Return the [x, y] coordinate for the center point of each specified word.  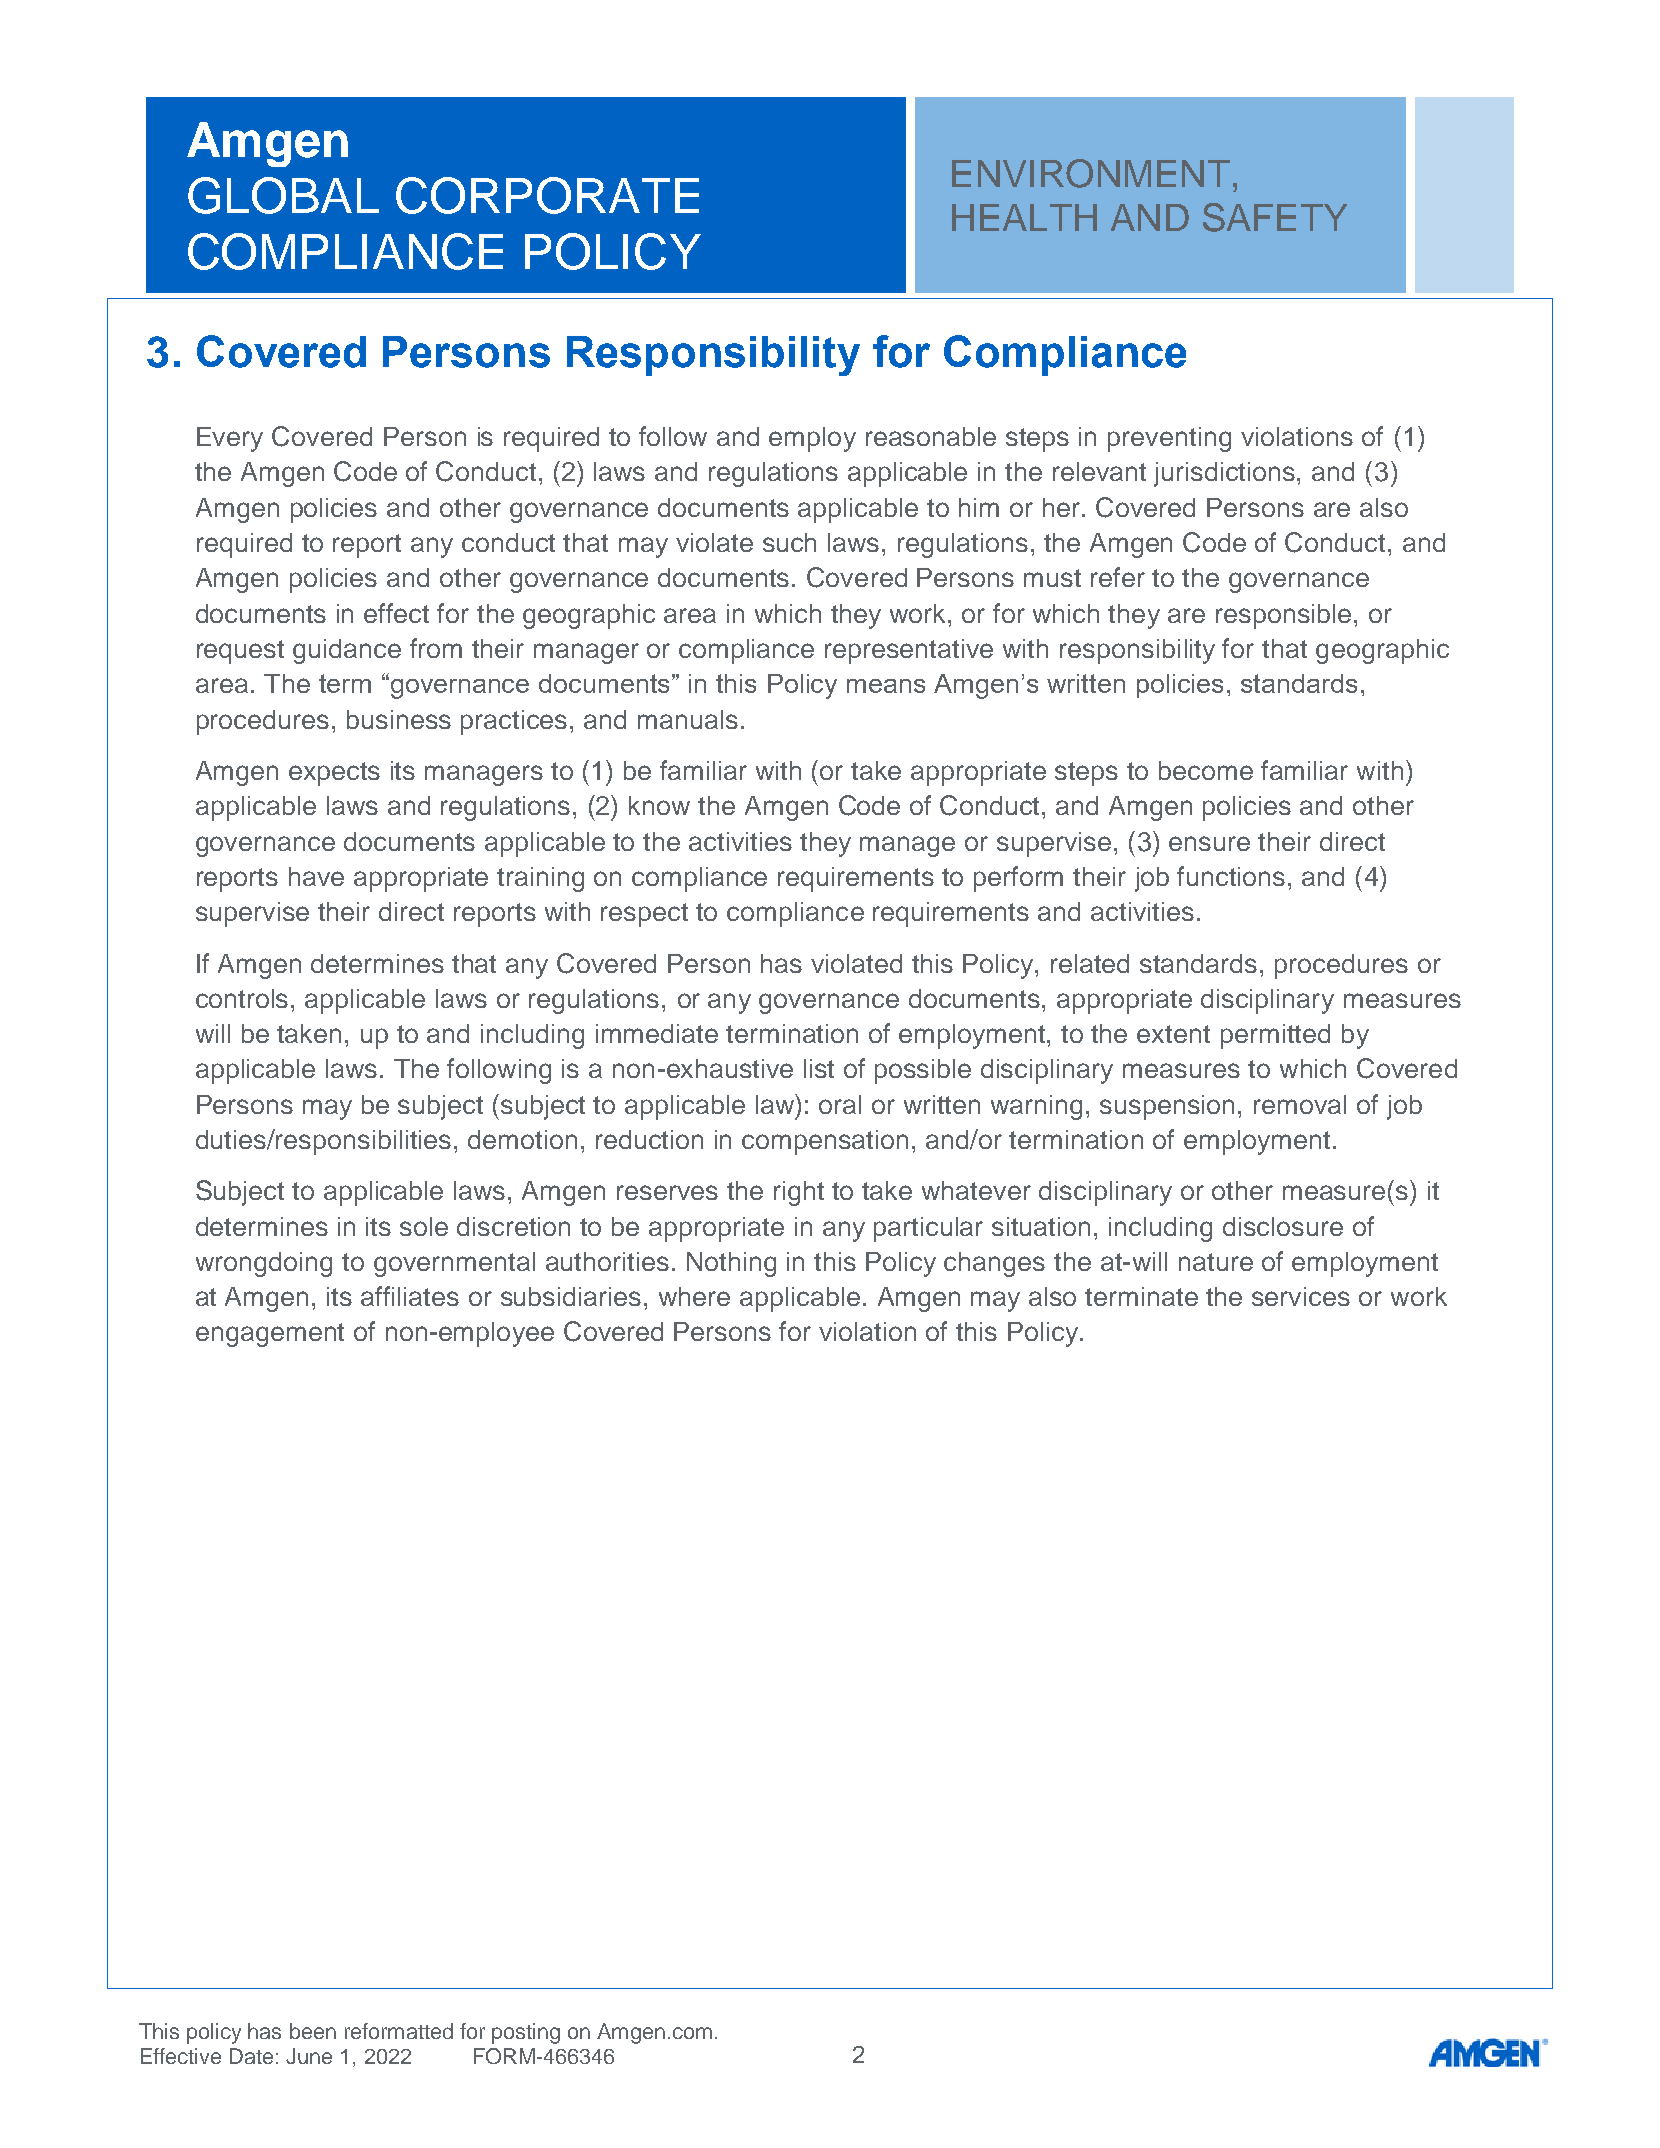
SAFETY [1275, 217]
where [694, 1296]
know [659, 805]
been [313, 2031]
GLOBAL [283, 195]
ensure [1209, 843]
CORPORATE [547, 195]
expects [334, 774]
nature [1216, 1262]
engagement [270, 1335]
